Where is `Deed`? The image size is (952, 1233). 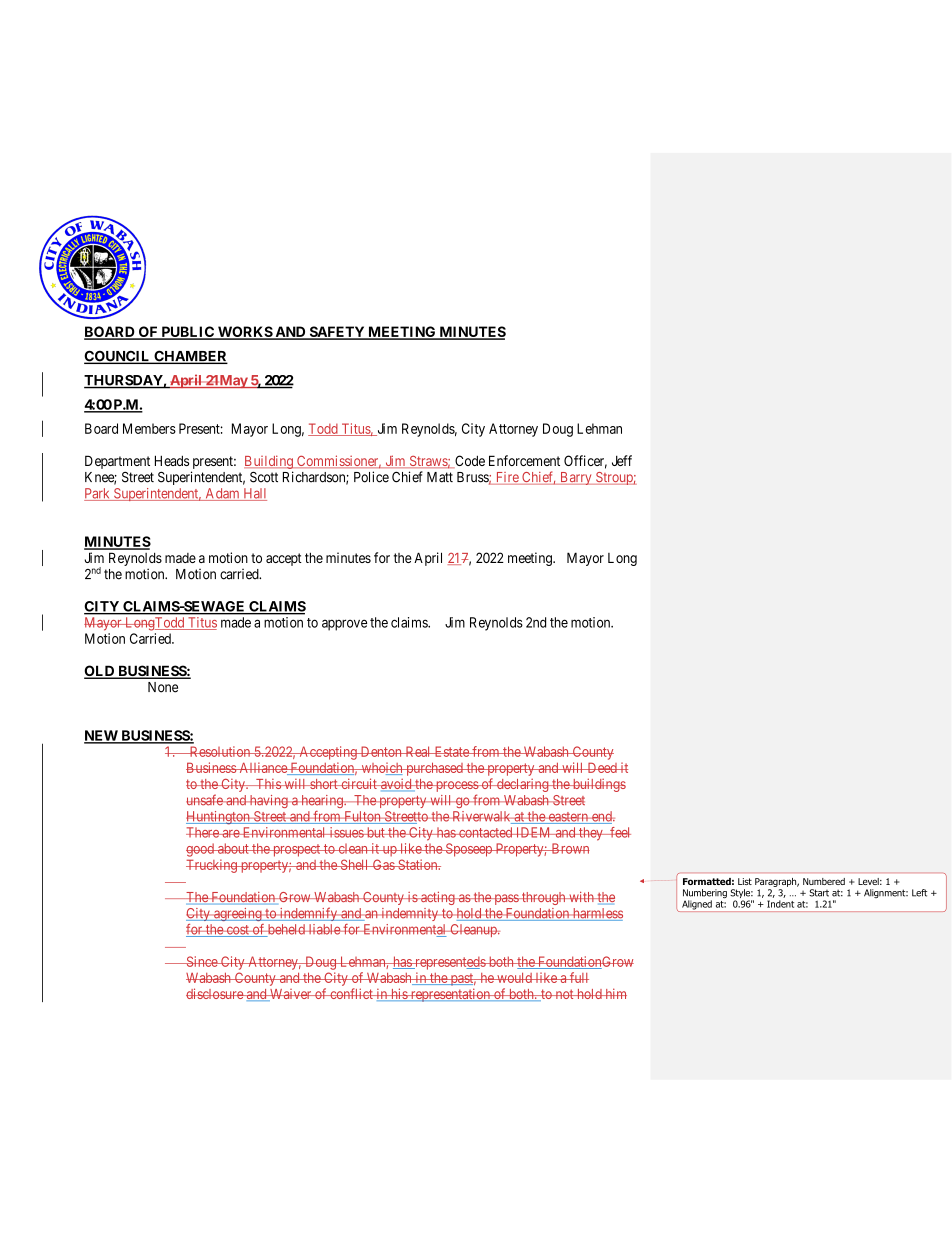
Deed is located at coordinates (602, 767).
